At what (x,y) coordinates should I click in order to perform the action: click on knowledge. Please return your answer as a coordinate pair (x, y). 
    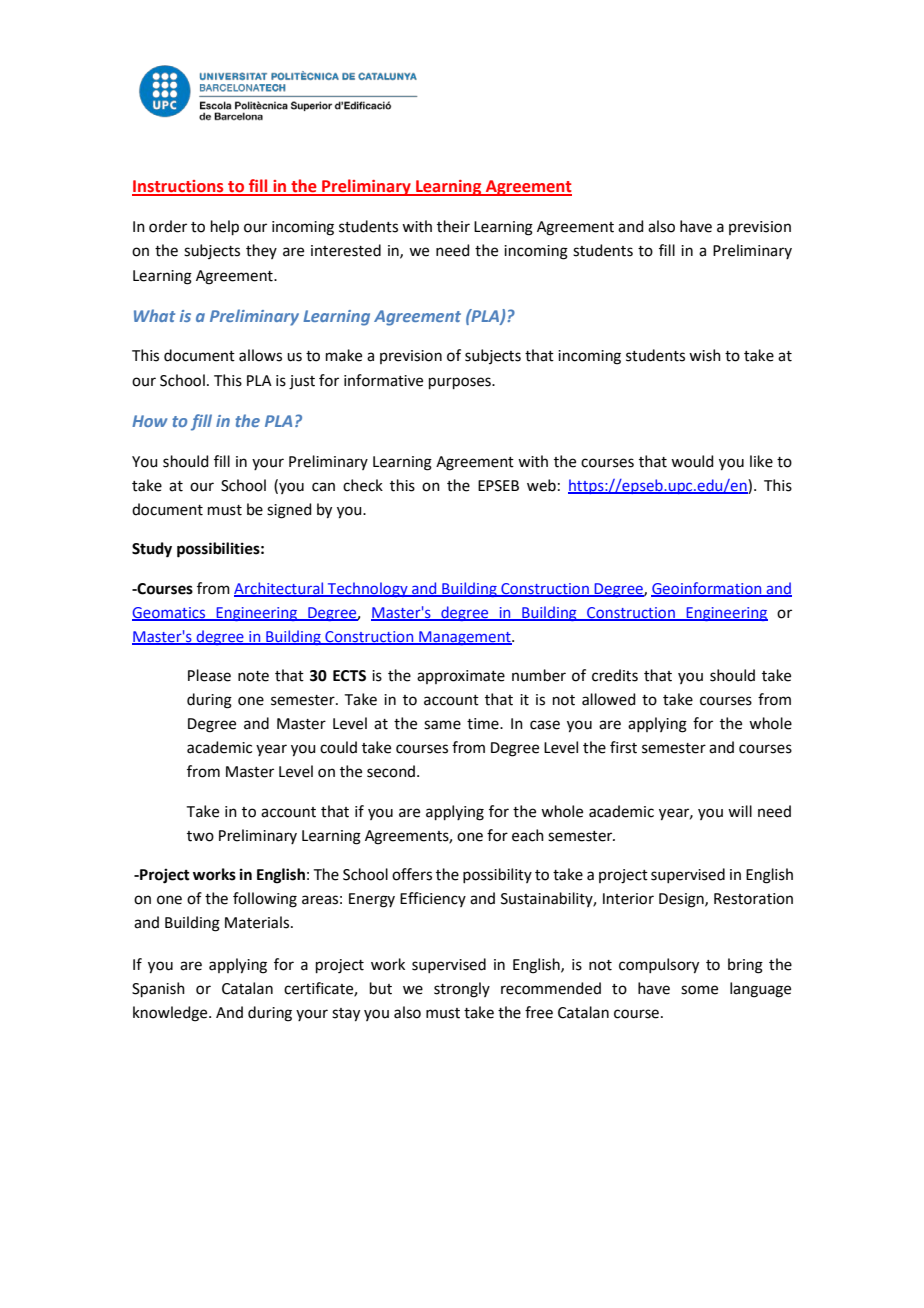
    Looking at the image, I should click on (171, 1014).
